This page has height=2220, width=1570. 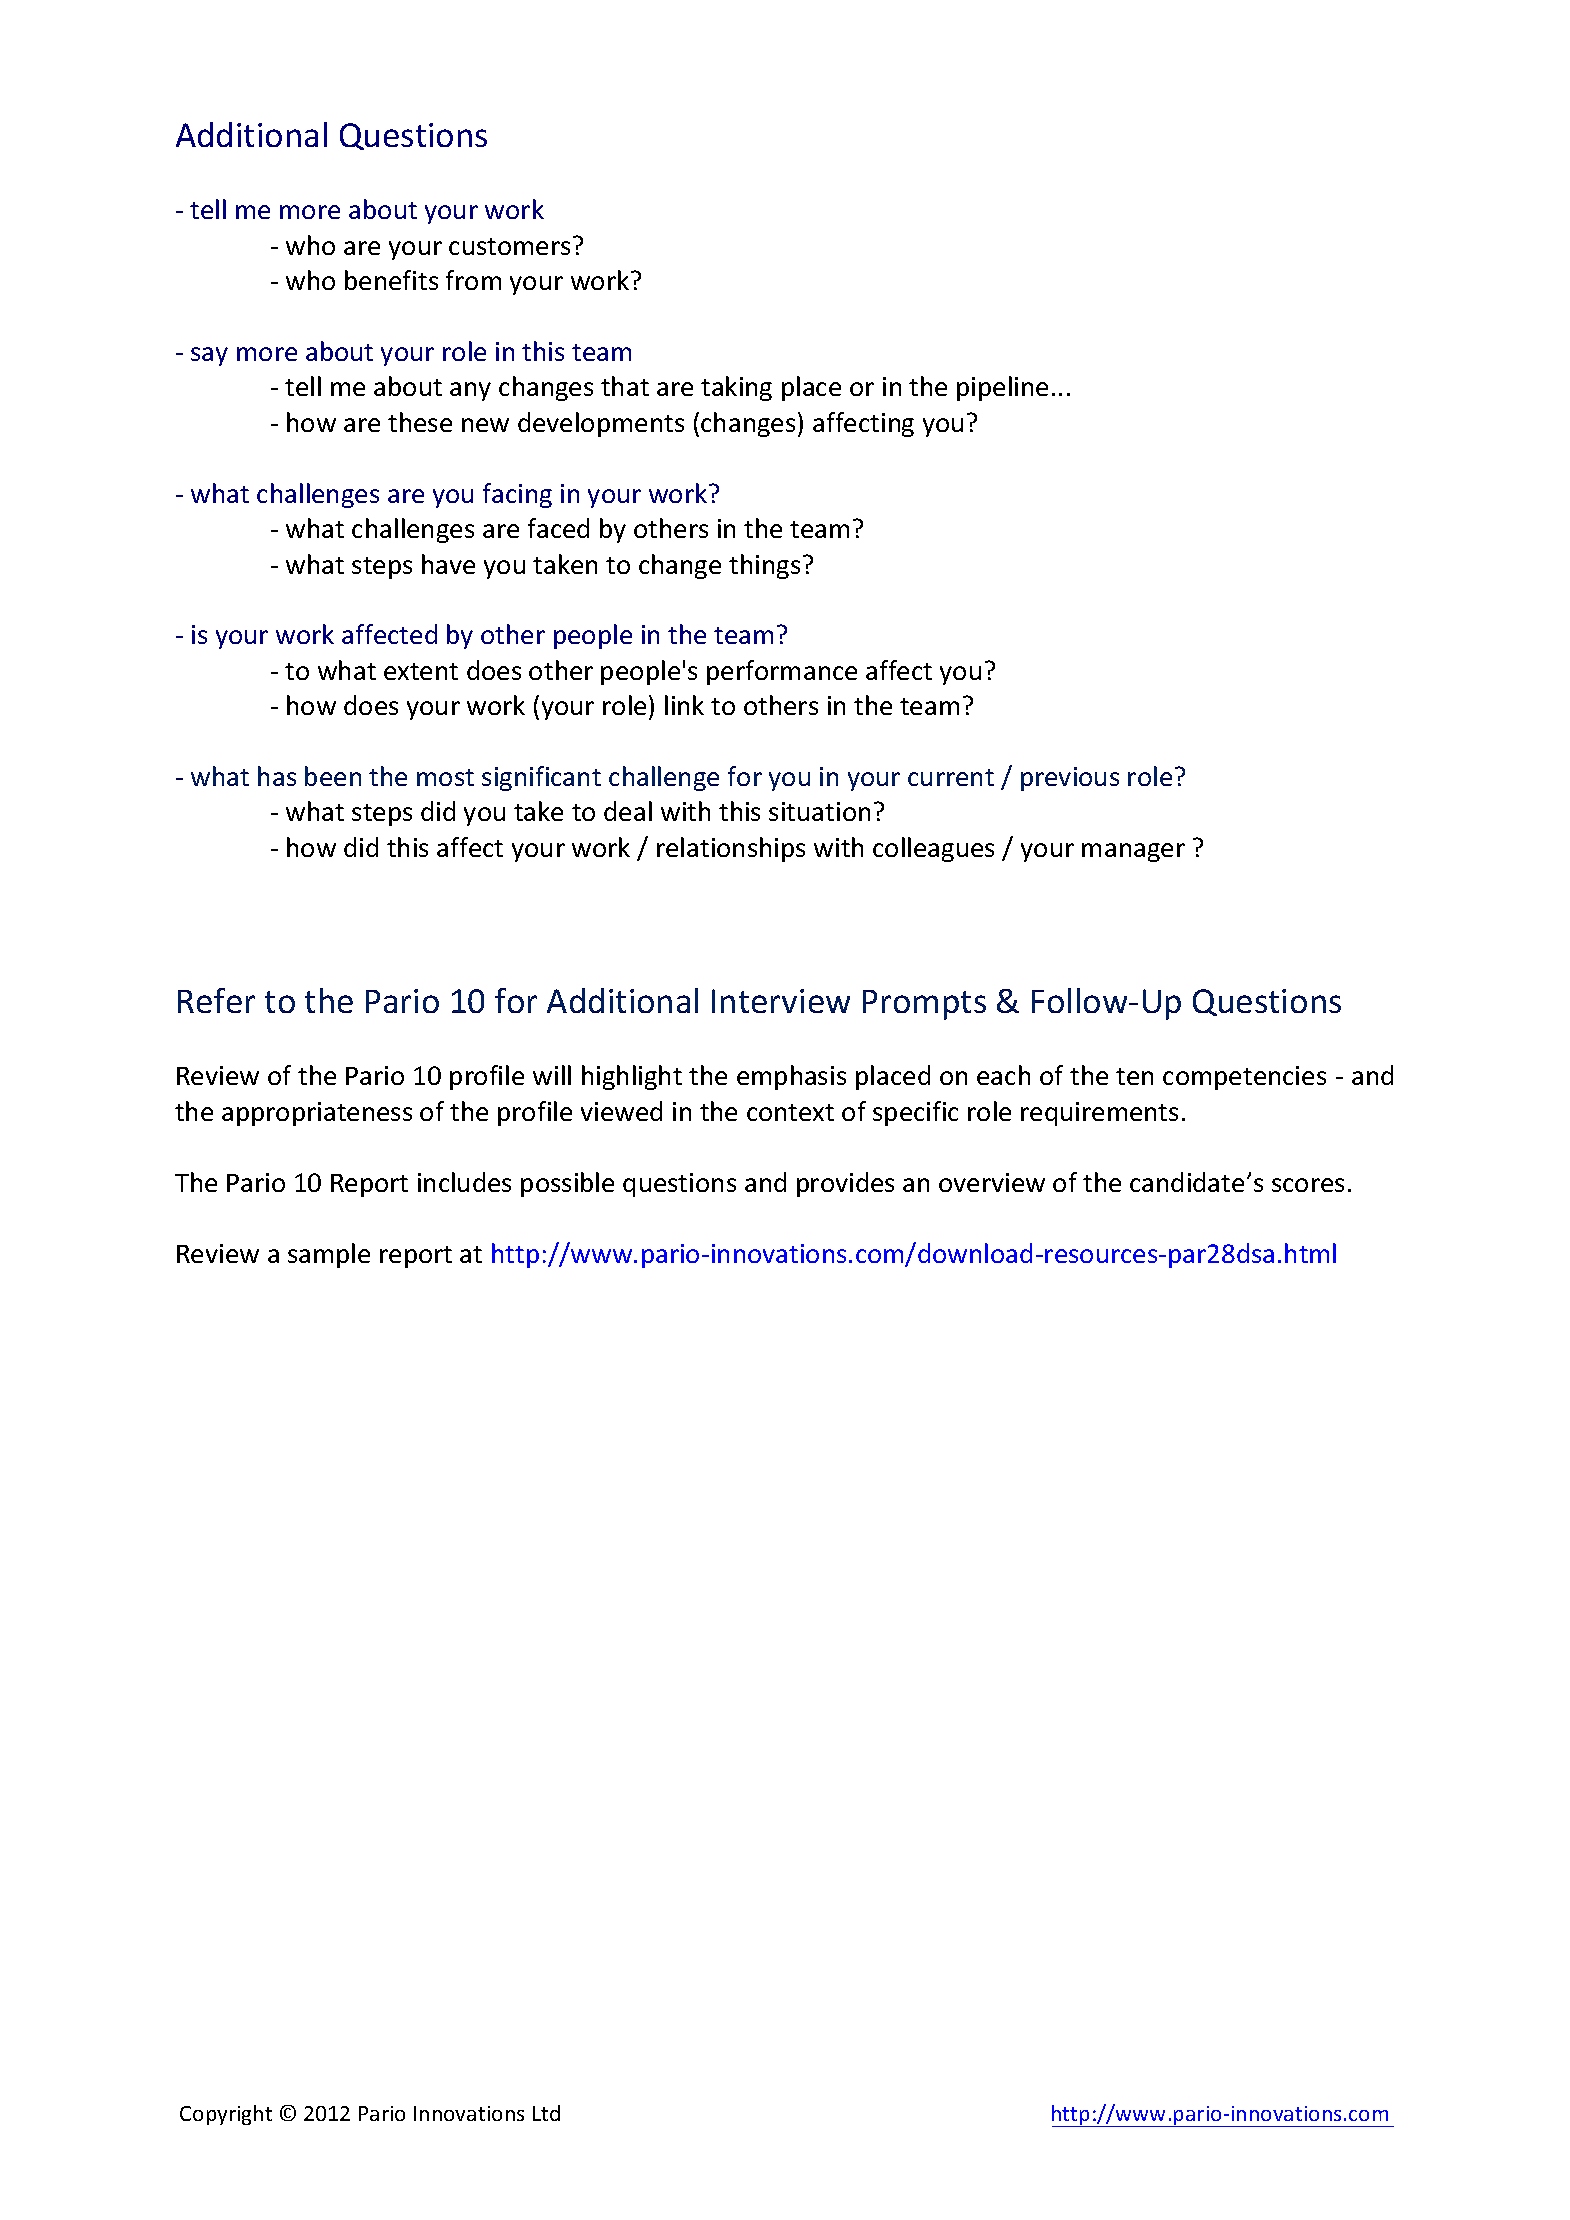 What do you see at coordinates (546, 2113) in the page?
I see `Ltd` at bounding box center [546, 2113].
